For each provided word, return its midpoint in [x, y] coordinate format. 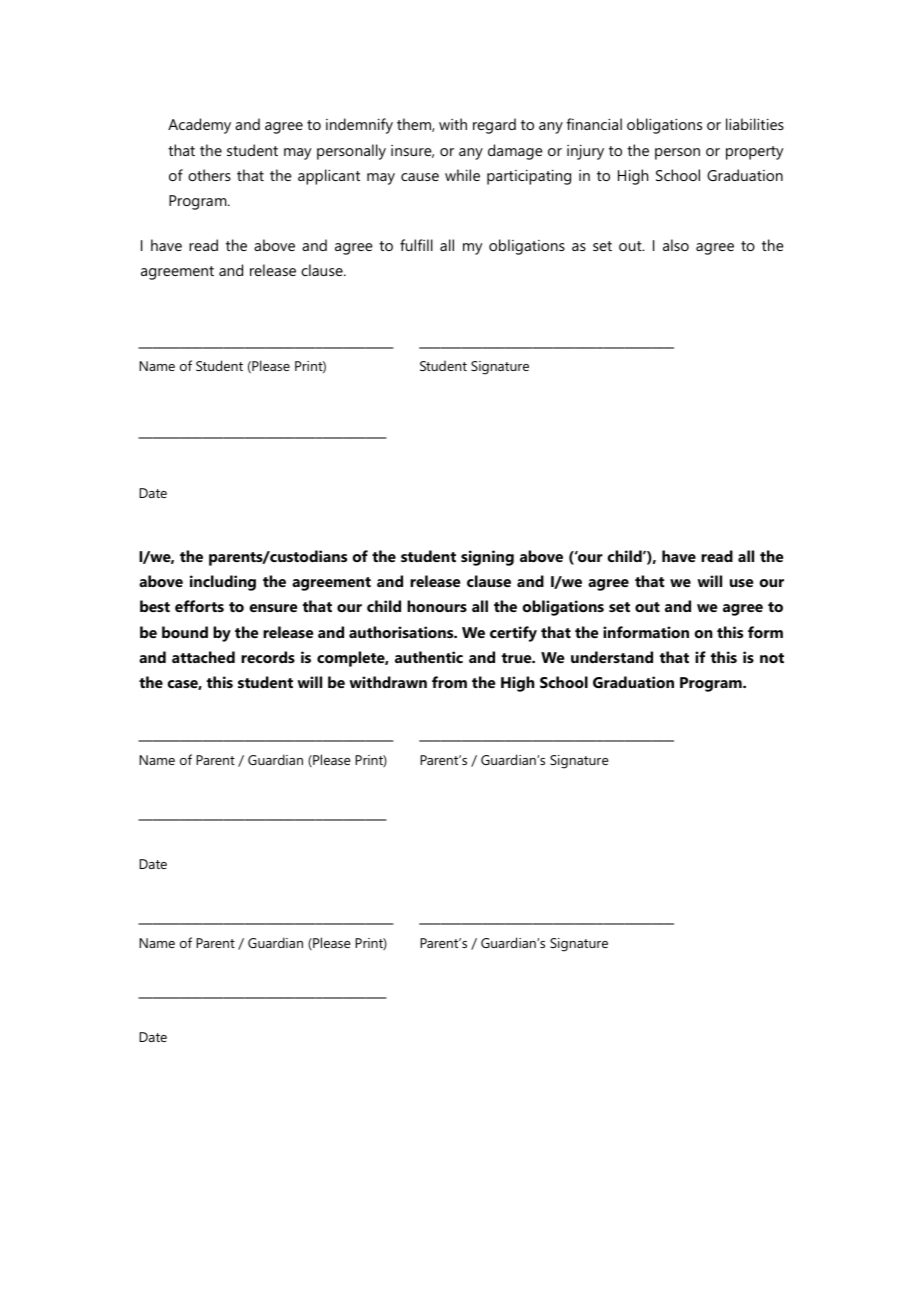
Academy [199, 126]
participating [529, 177]
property [754, 153]
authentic [429, 657]
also [676, 245]
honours [437, 606]
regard [494, 126]
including [223, 583]
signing [487, 558]
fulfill [416, 245]
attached [203, 657]
